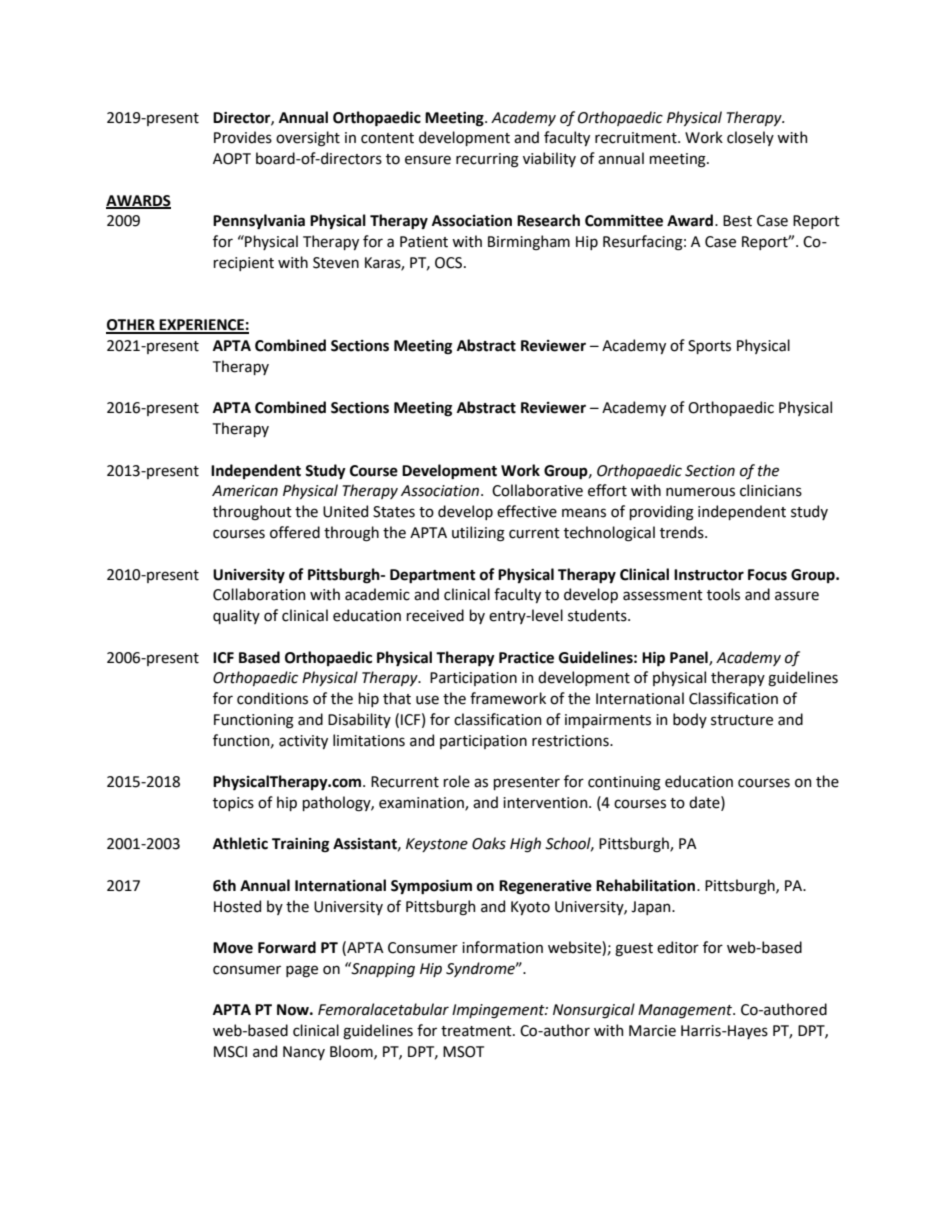 The image size is (952, 1232). What do you see at coordinates (304, 1053) in the screenshot?
I see `Nancy` at bounding box center [304, 1053].
